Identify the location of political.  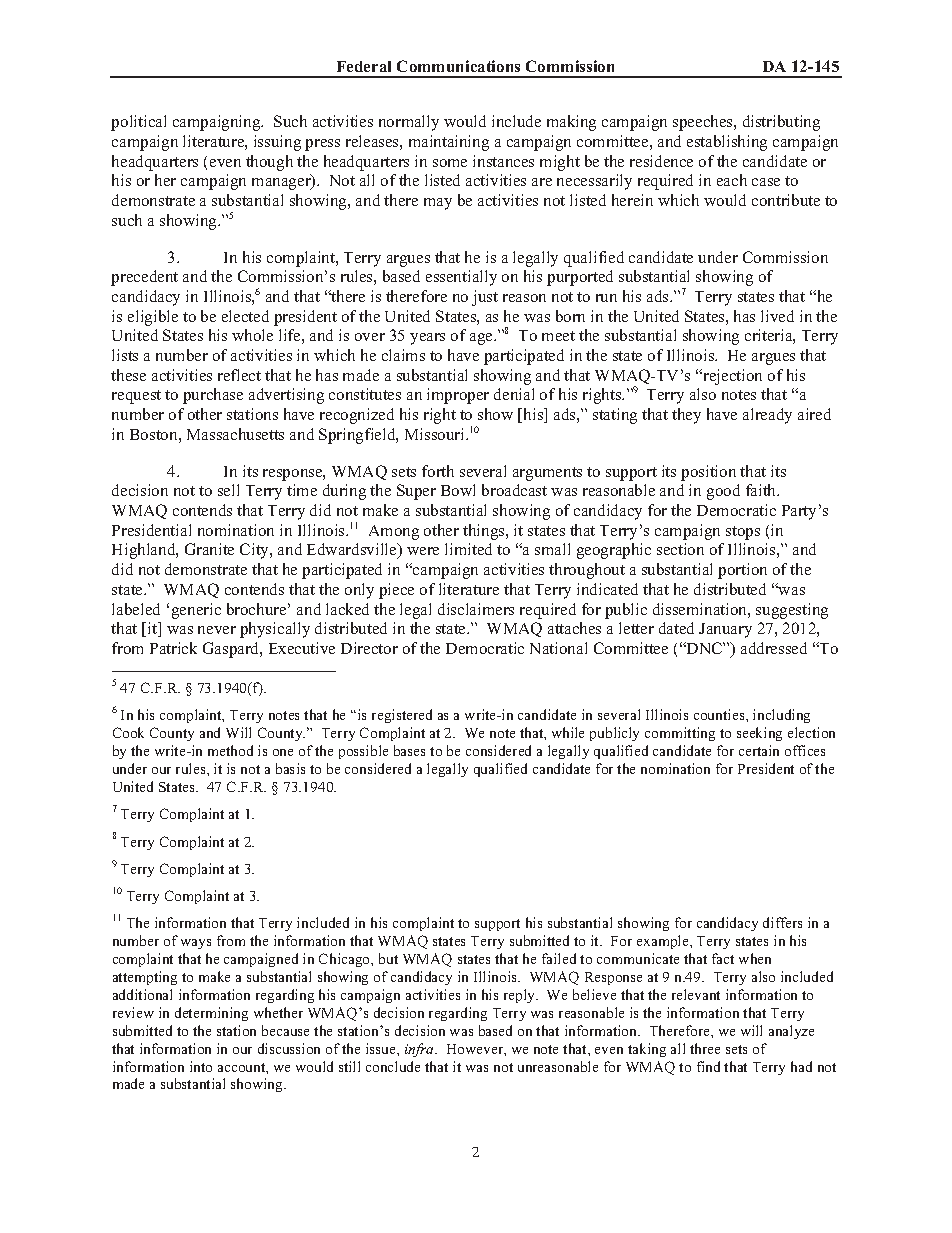
(138, 123).
